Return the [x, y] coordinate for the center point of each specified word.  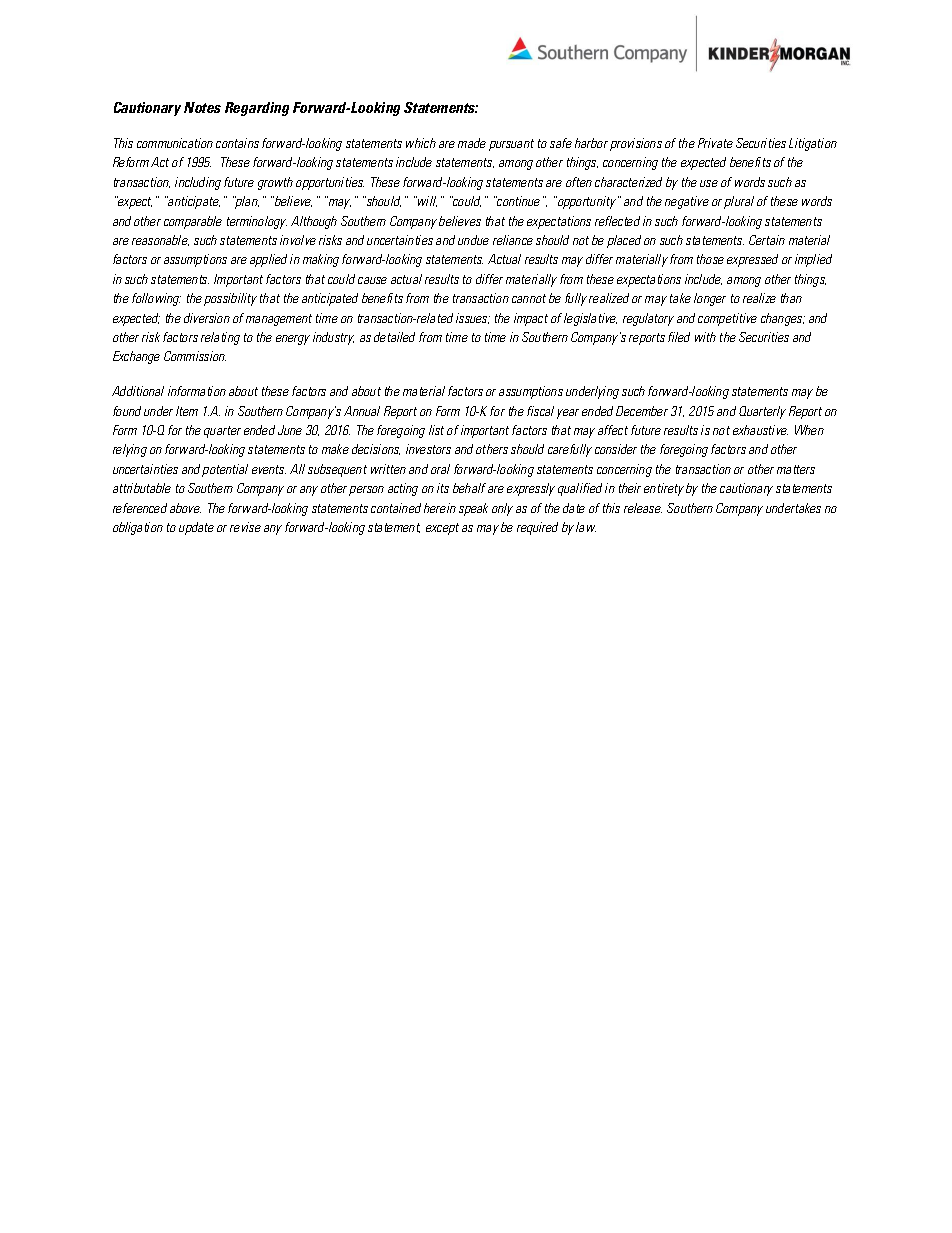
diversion [207, 318]
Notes [202, 107]
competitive [727, 319]
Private [715, 143]
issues [473, 318]
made [472, 143]
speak [473, 509]
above [185, 508]
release [643, 508]
